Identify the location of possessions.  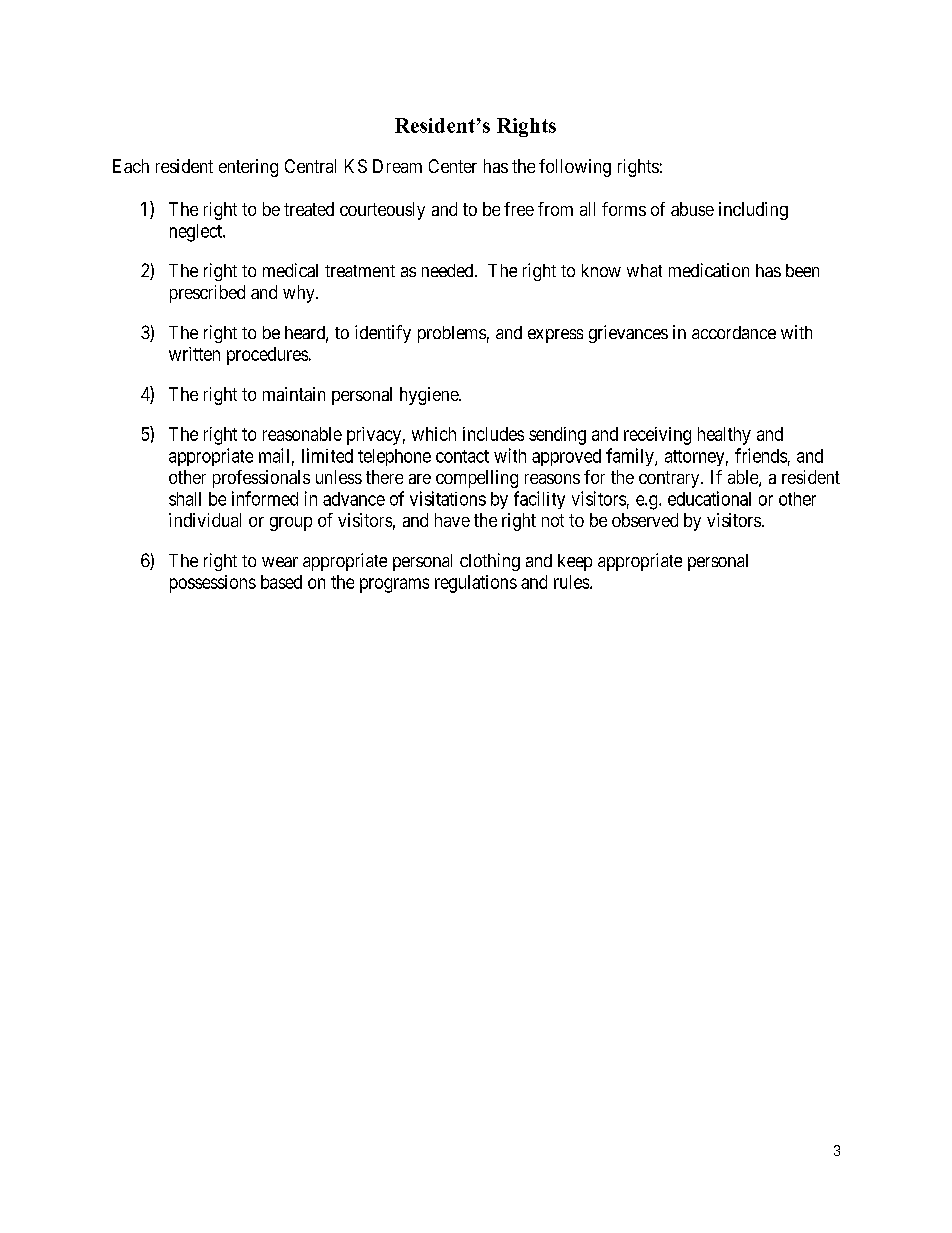
(213, 584).
